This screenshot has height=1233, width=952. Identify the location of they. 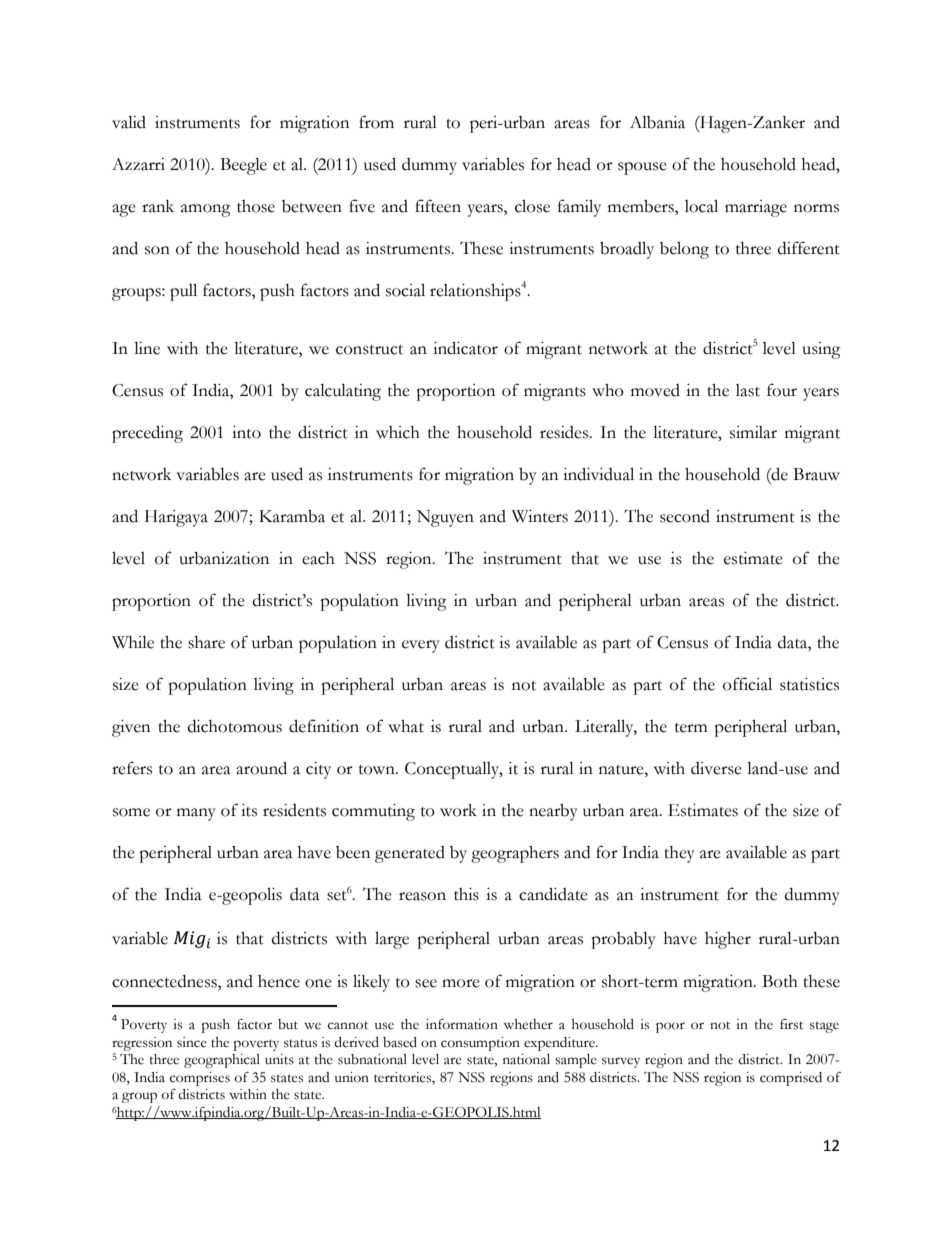
(679, 854).
